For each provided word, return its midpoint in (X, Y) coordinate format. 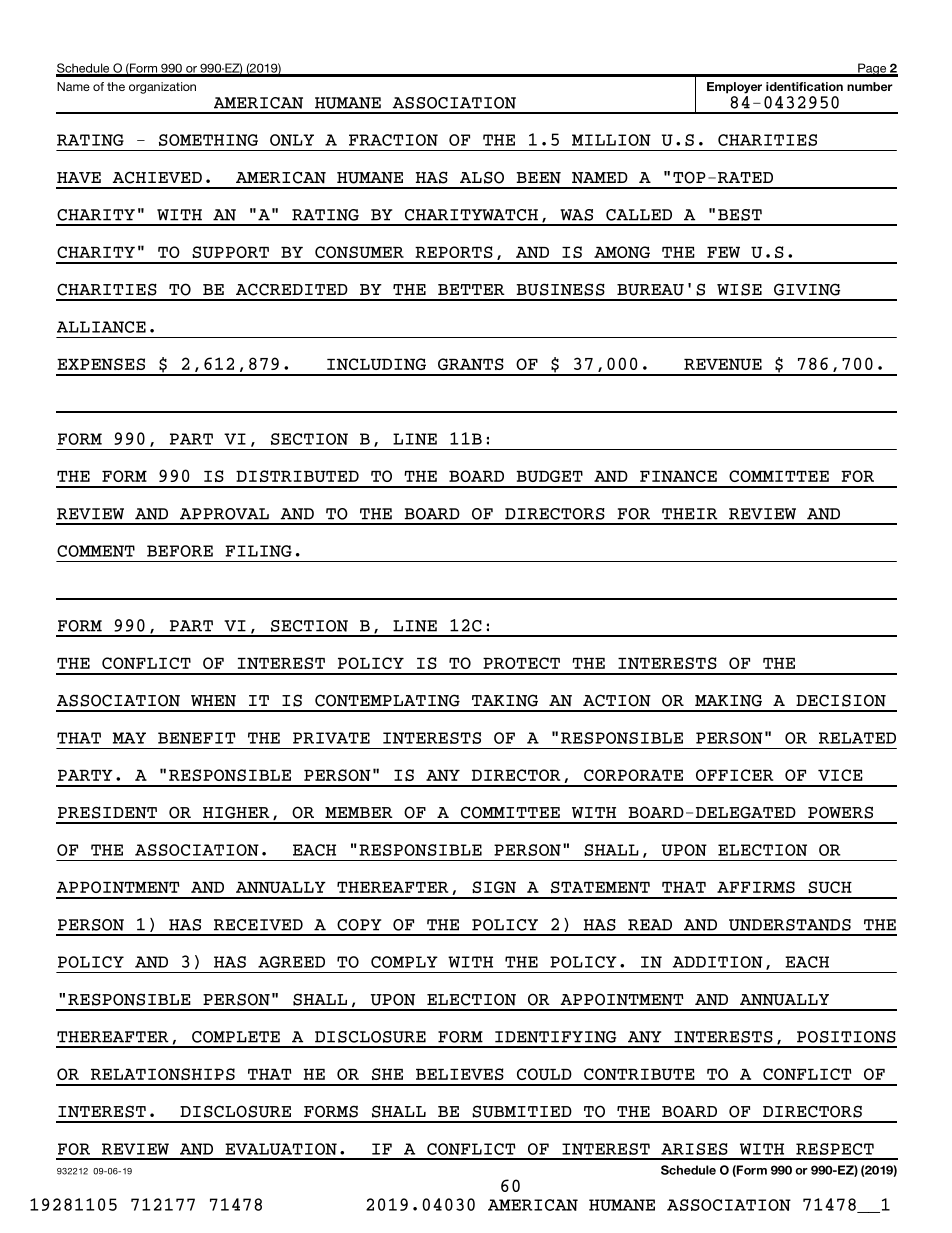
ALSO (482, 177)
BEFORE (180, 551)
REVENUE (723, 364)
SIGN (494, 887)
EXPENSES (101, 364)
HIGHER (236, 812)
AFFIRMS (756, 887)
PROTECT (521, 663)
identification (804, 86)
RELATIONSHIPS (163, 1074)
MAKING (728, 700)
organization (162, 88)
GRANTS (471, 364)
